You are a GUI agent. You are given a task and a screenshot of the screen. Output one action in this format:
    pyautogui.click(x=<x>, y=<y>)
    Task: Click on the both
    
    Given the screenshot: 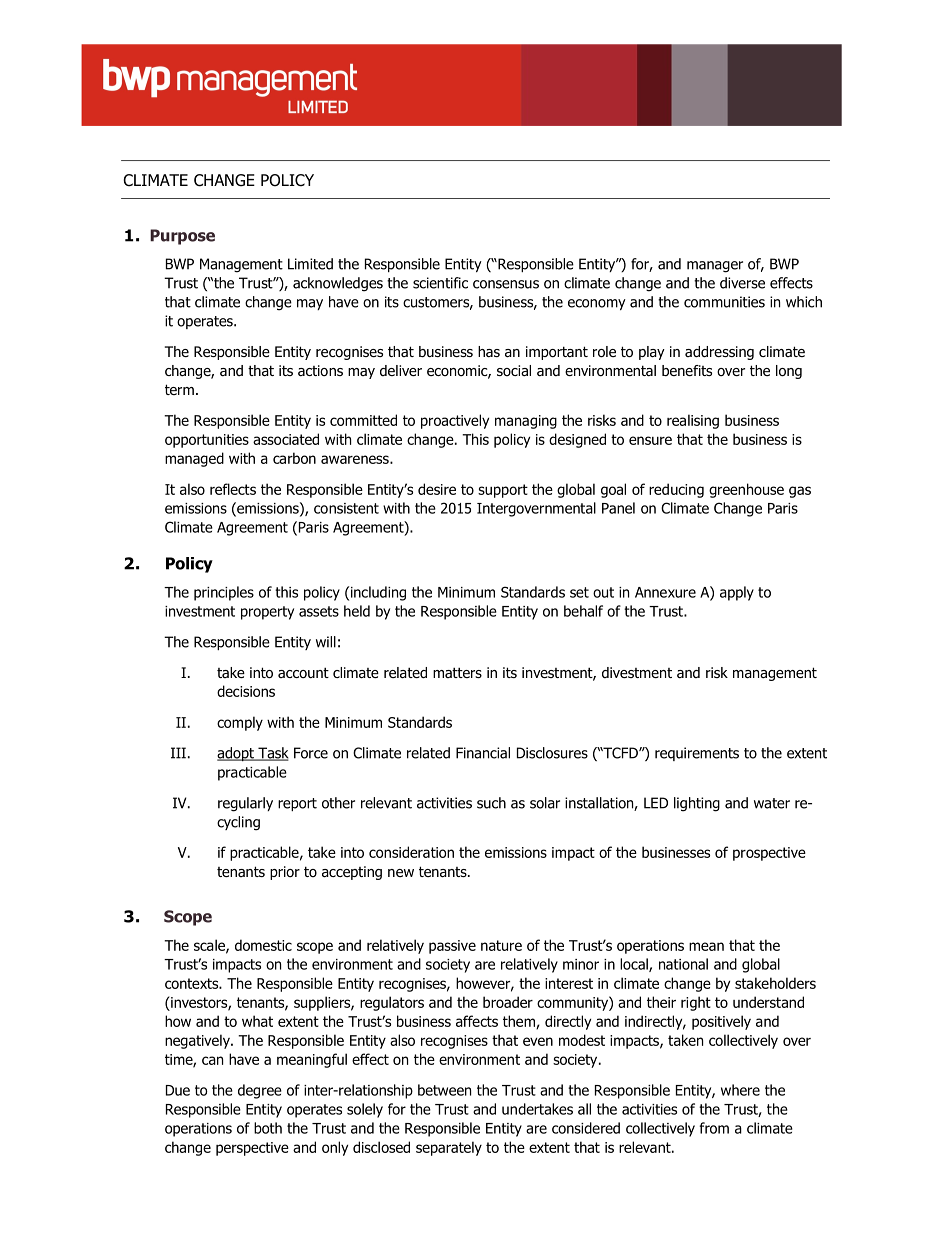 What is the action you would take?
    pyautogui.click(x=268, y=1128)
